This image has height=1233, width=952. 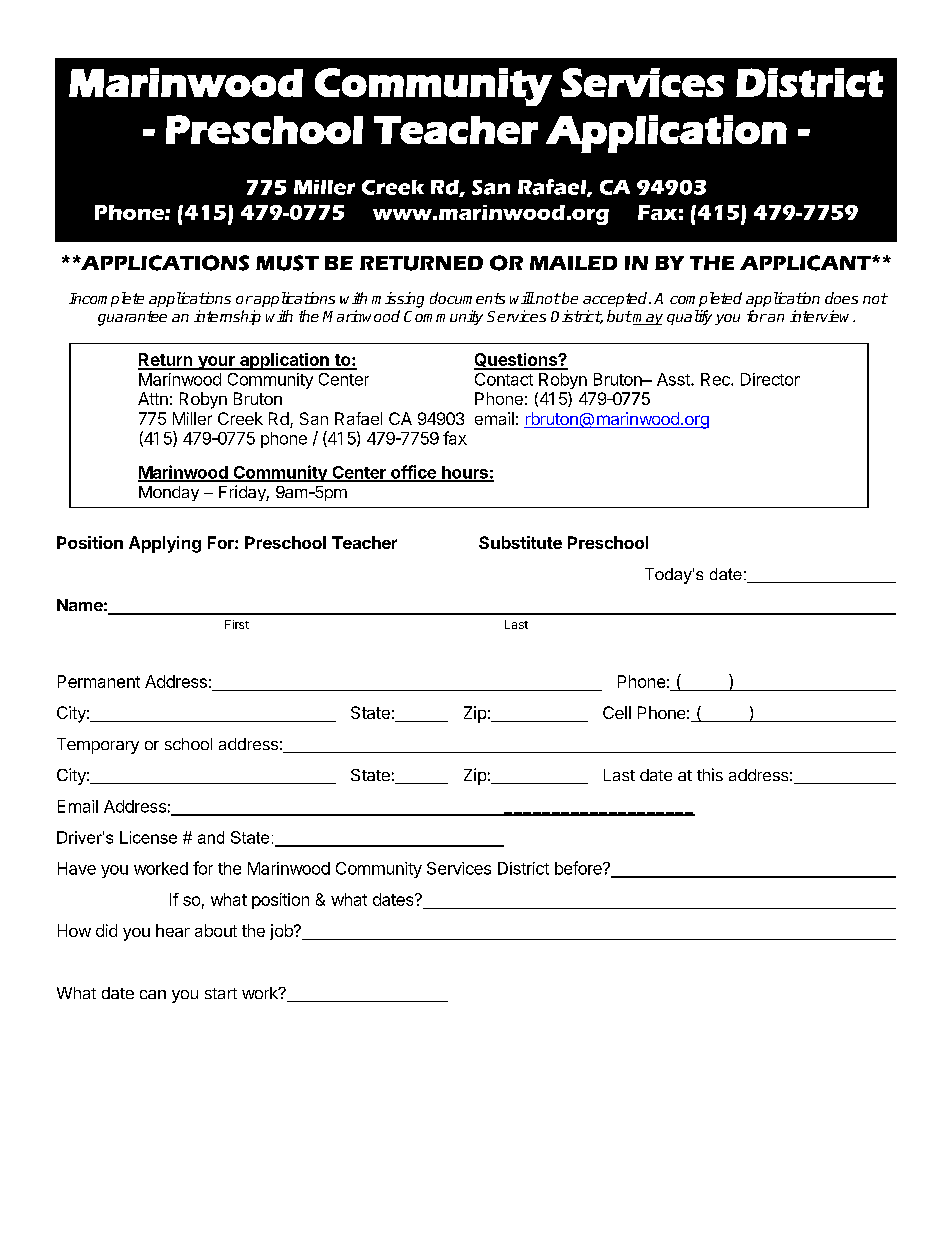 I want to click on job, so click(x=282, y=932).
